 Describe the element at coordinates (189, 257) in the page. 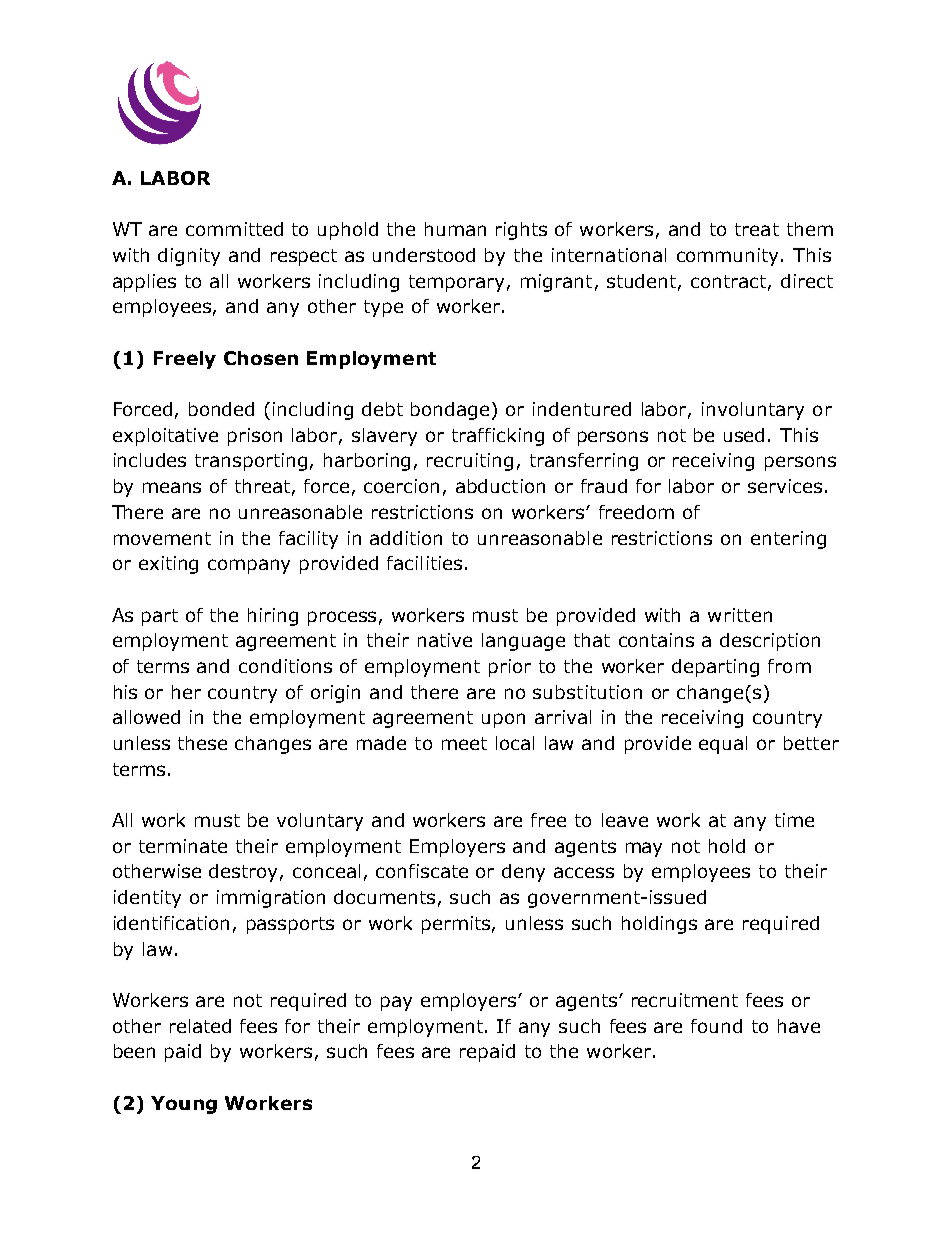

I see `dignity` at that location.
